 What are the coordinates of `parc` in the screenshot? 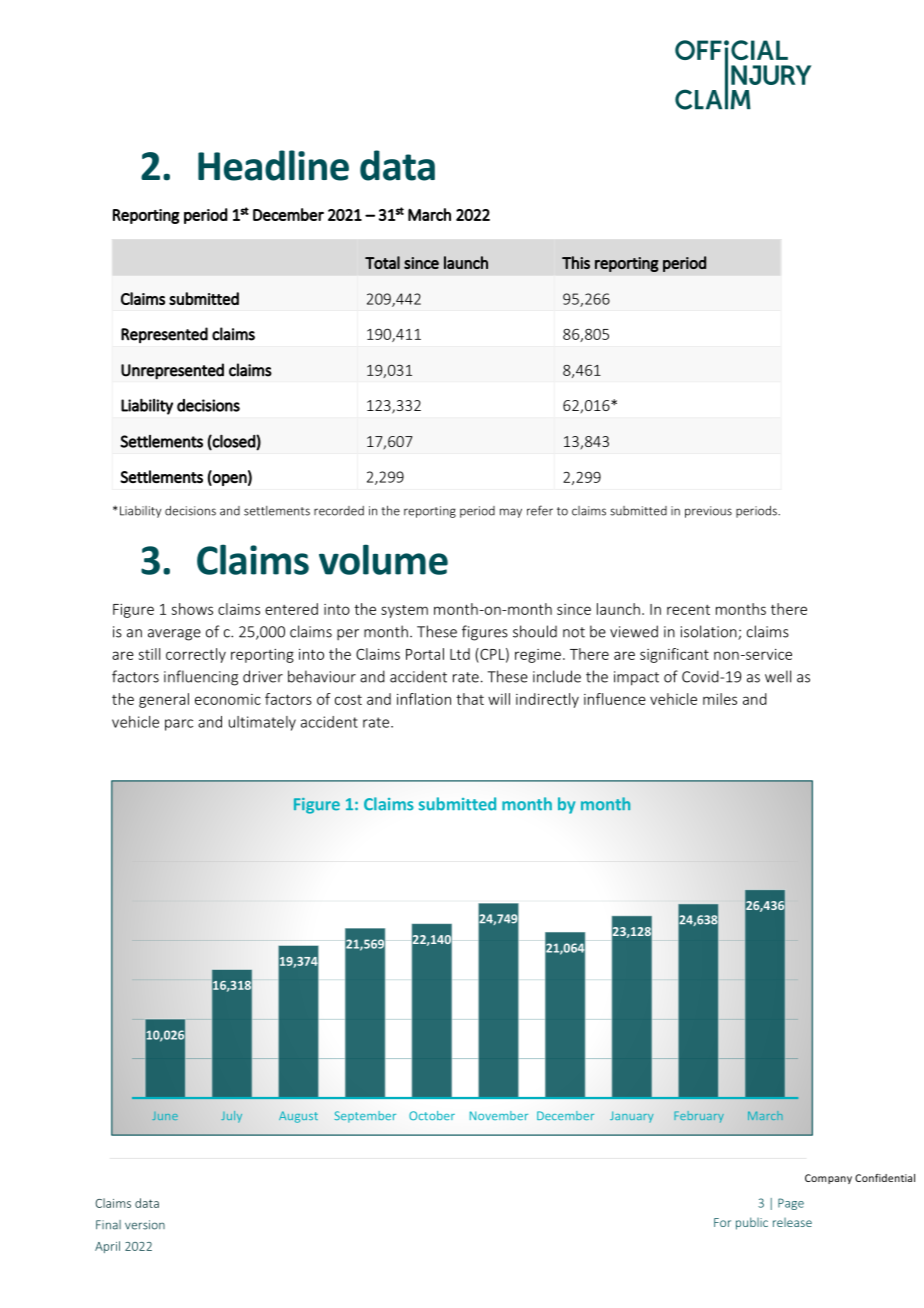 It's located at (179, 725).
